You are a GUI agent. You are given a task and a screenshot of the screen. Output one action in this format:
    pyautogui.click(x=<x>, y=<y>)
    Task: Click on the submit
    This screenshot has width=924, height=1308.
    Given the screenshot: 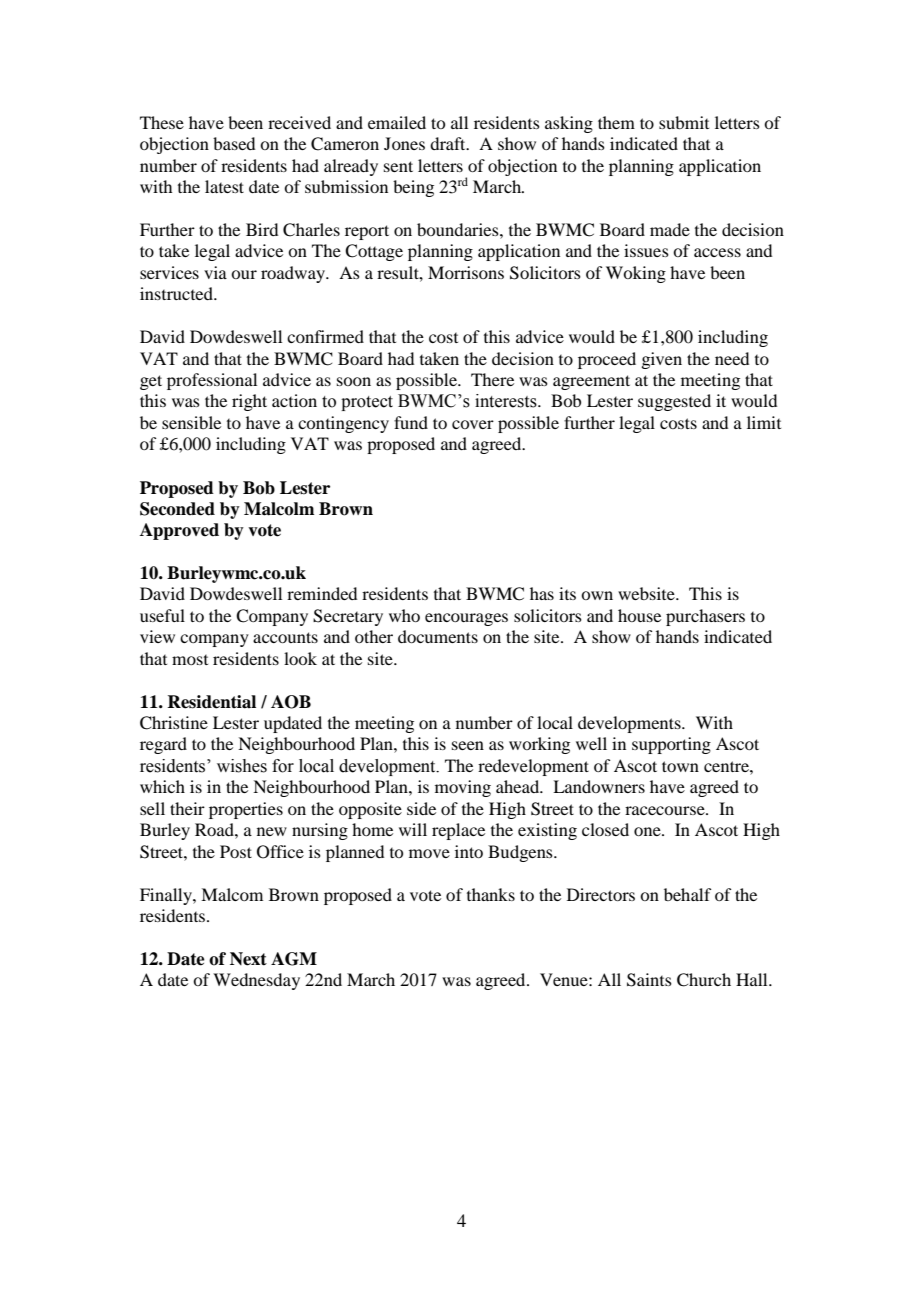 What is the action you would take?
    pyautogui.click(x=684, y=122)
